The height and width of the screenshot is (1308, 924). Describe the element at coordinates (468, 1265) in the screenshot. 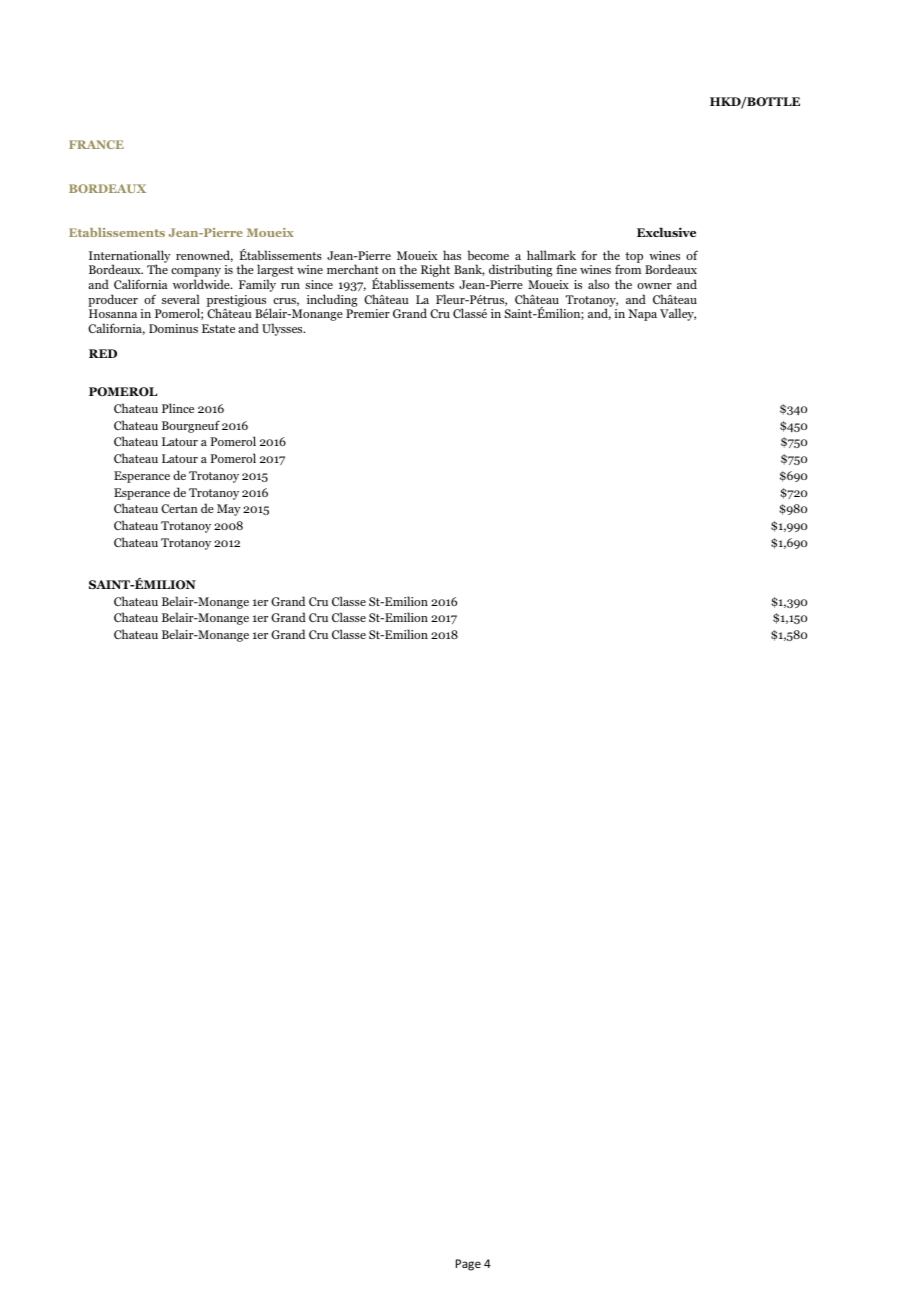

I see `Page` at that location.
